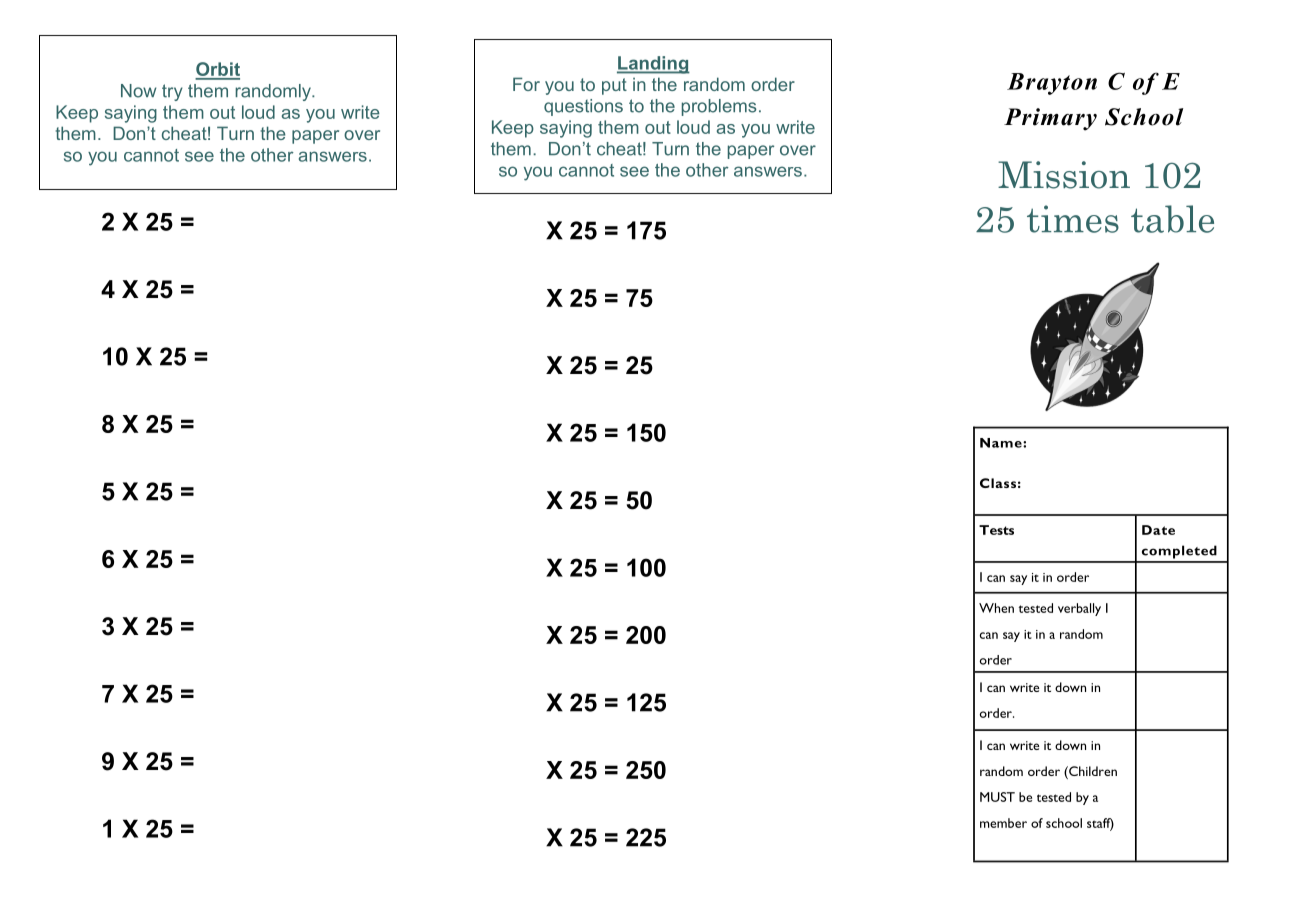 The height and width of the screenshot is (924, 1308). Describe the element at coordinates (1073, 219) in the screenshot. I see `times` at that location.
